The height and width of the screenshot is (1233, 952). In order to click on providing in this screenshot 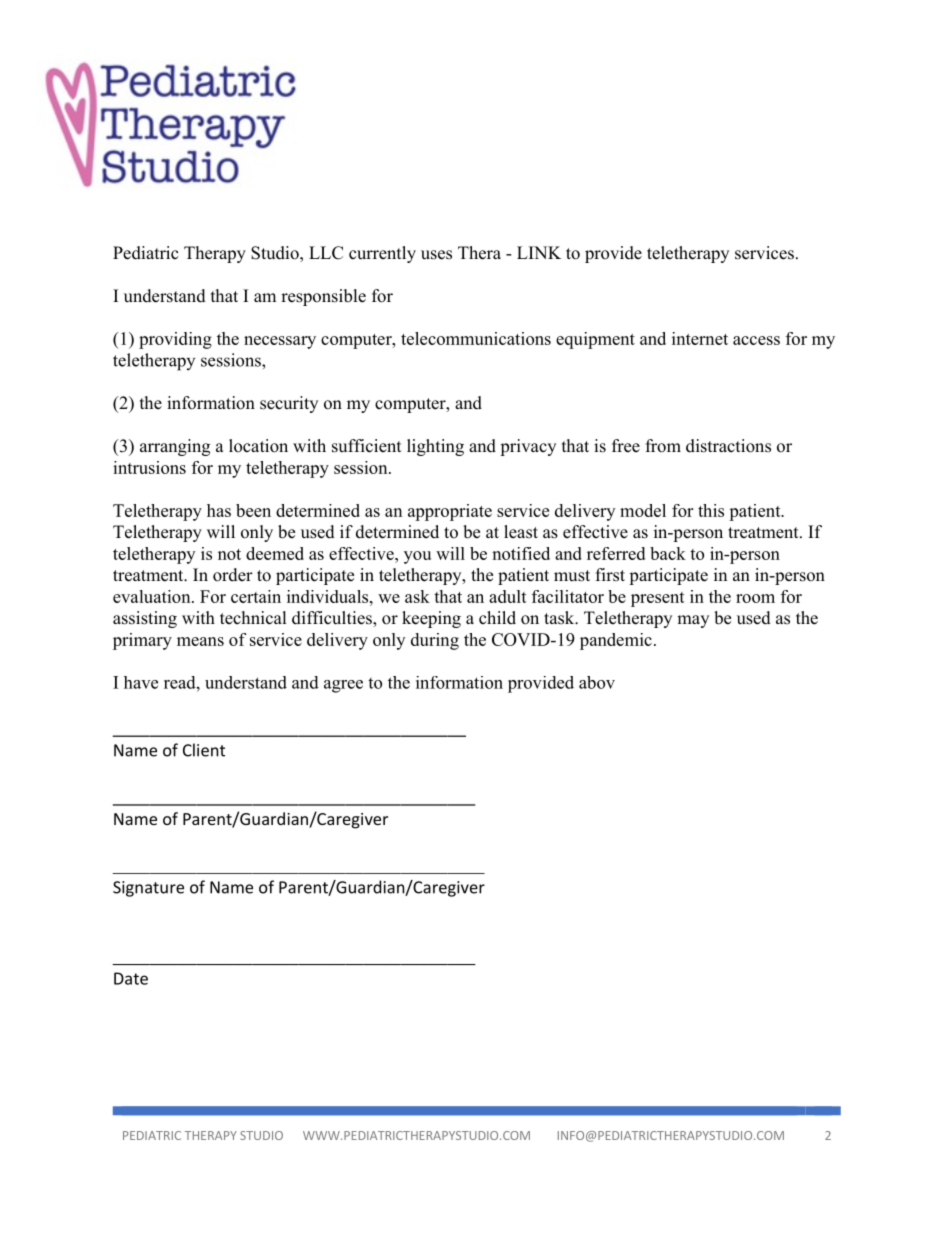, I will do `click(175, 340)`.
